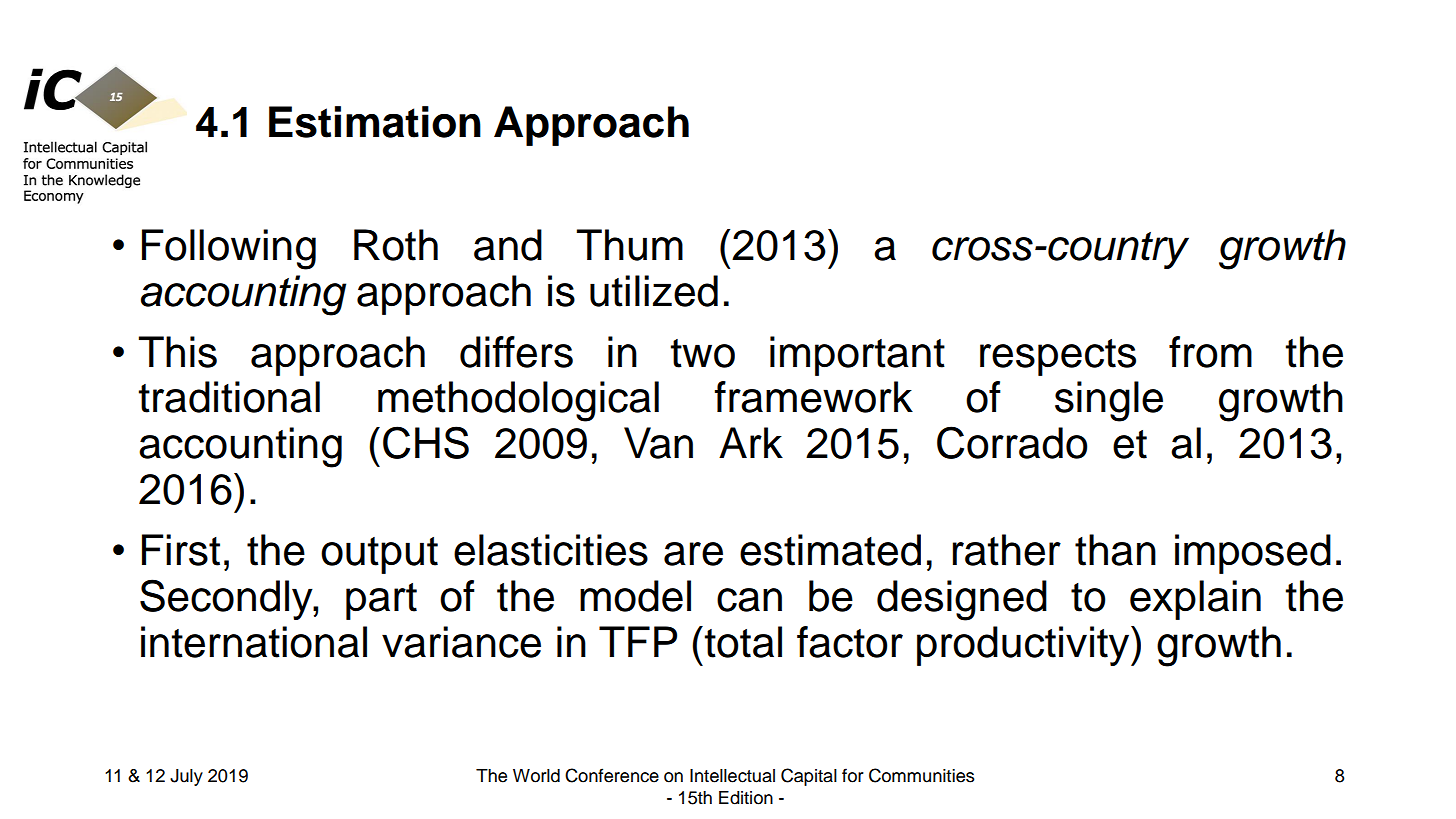 This page has height=819, width=1456. Describe the element at coordinates (379, 555) in the page. I see `output` at that location.
